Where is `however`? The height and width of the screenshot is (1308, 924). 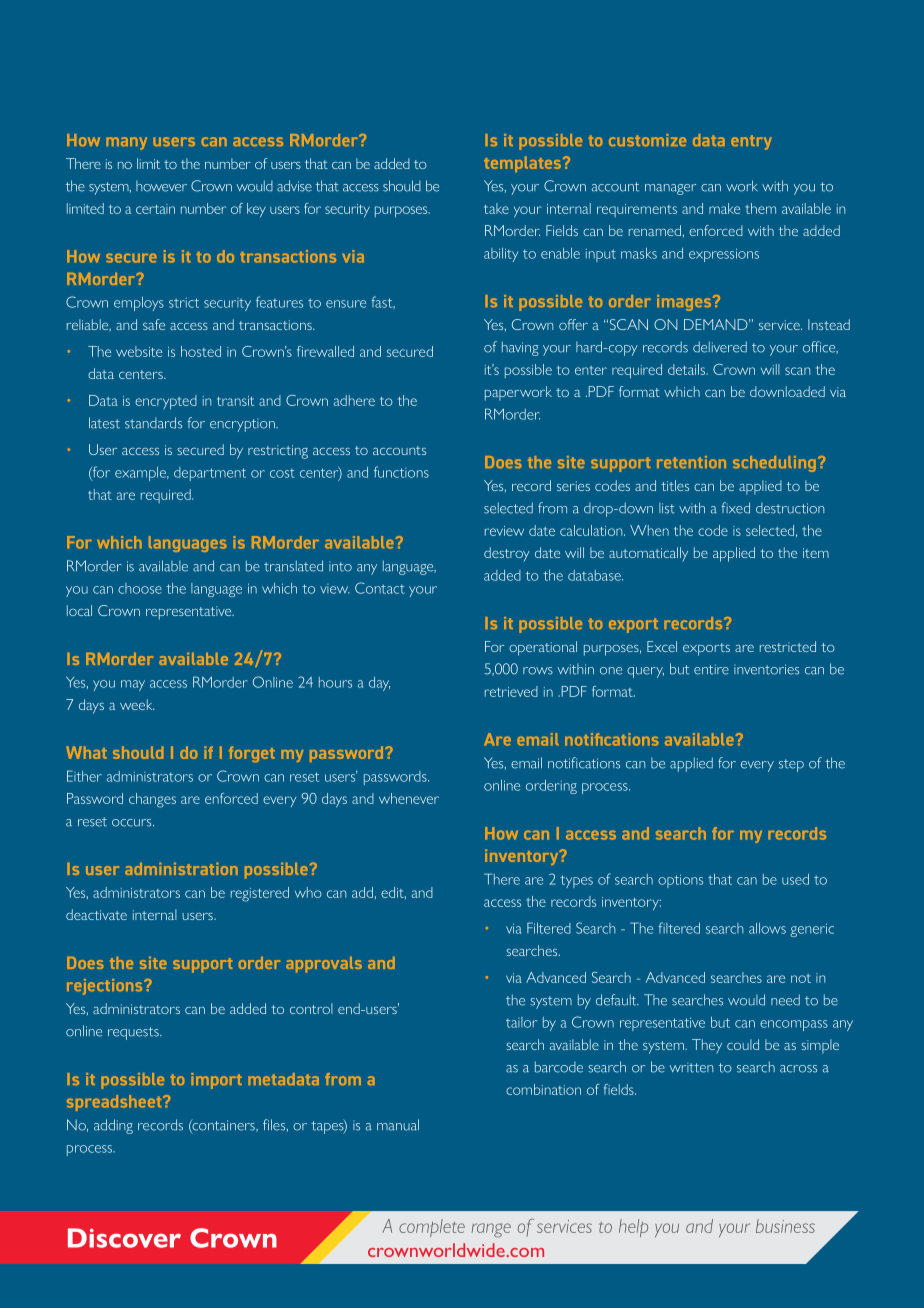 however is located at coordinates (161, 186).
